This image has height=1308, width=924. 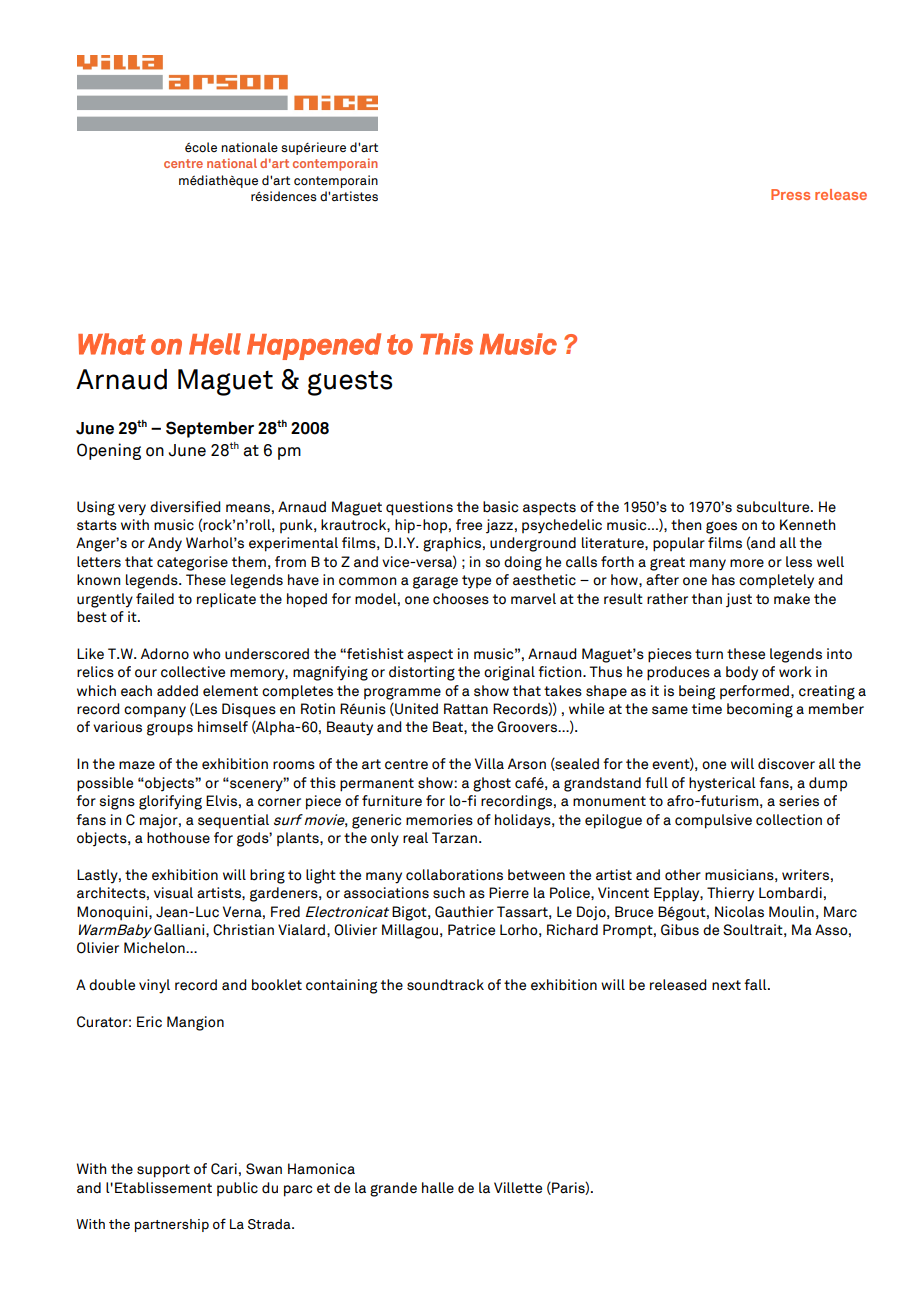 I want to click on becoming, so click(x=760, y=710).
